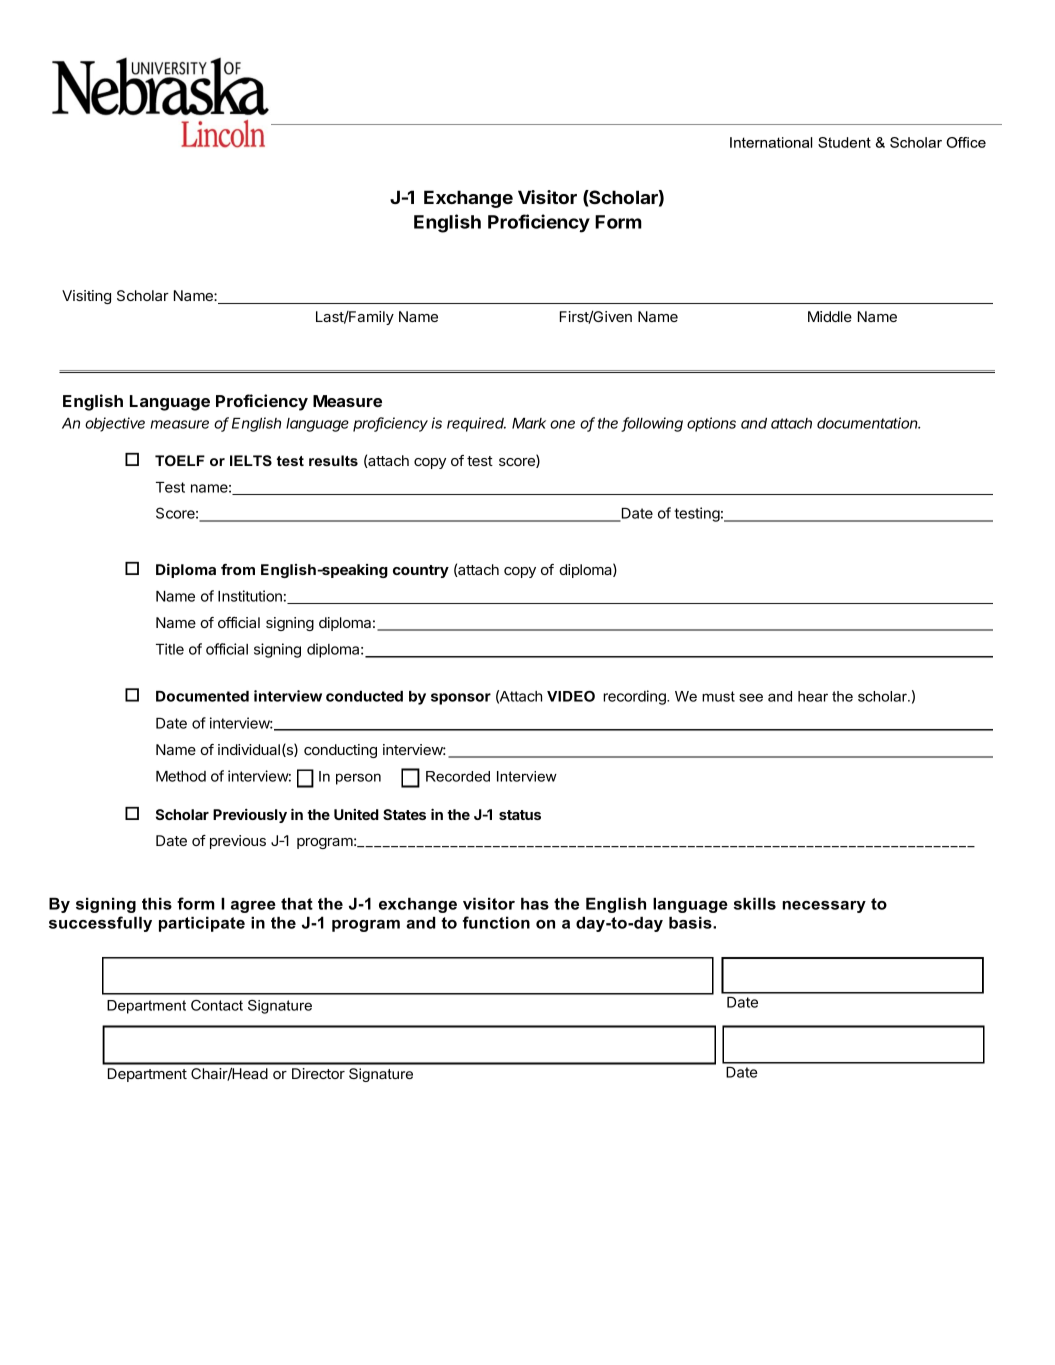 The height and width of the screenshot is (1365, 1055). What do you see at coordinates (421, 571) in the screenshot?
I see `country` at bounding box center [421, 571].
